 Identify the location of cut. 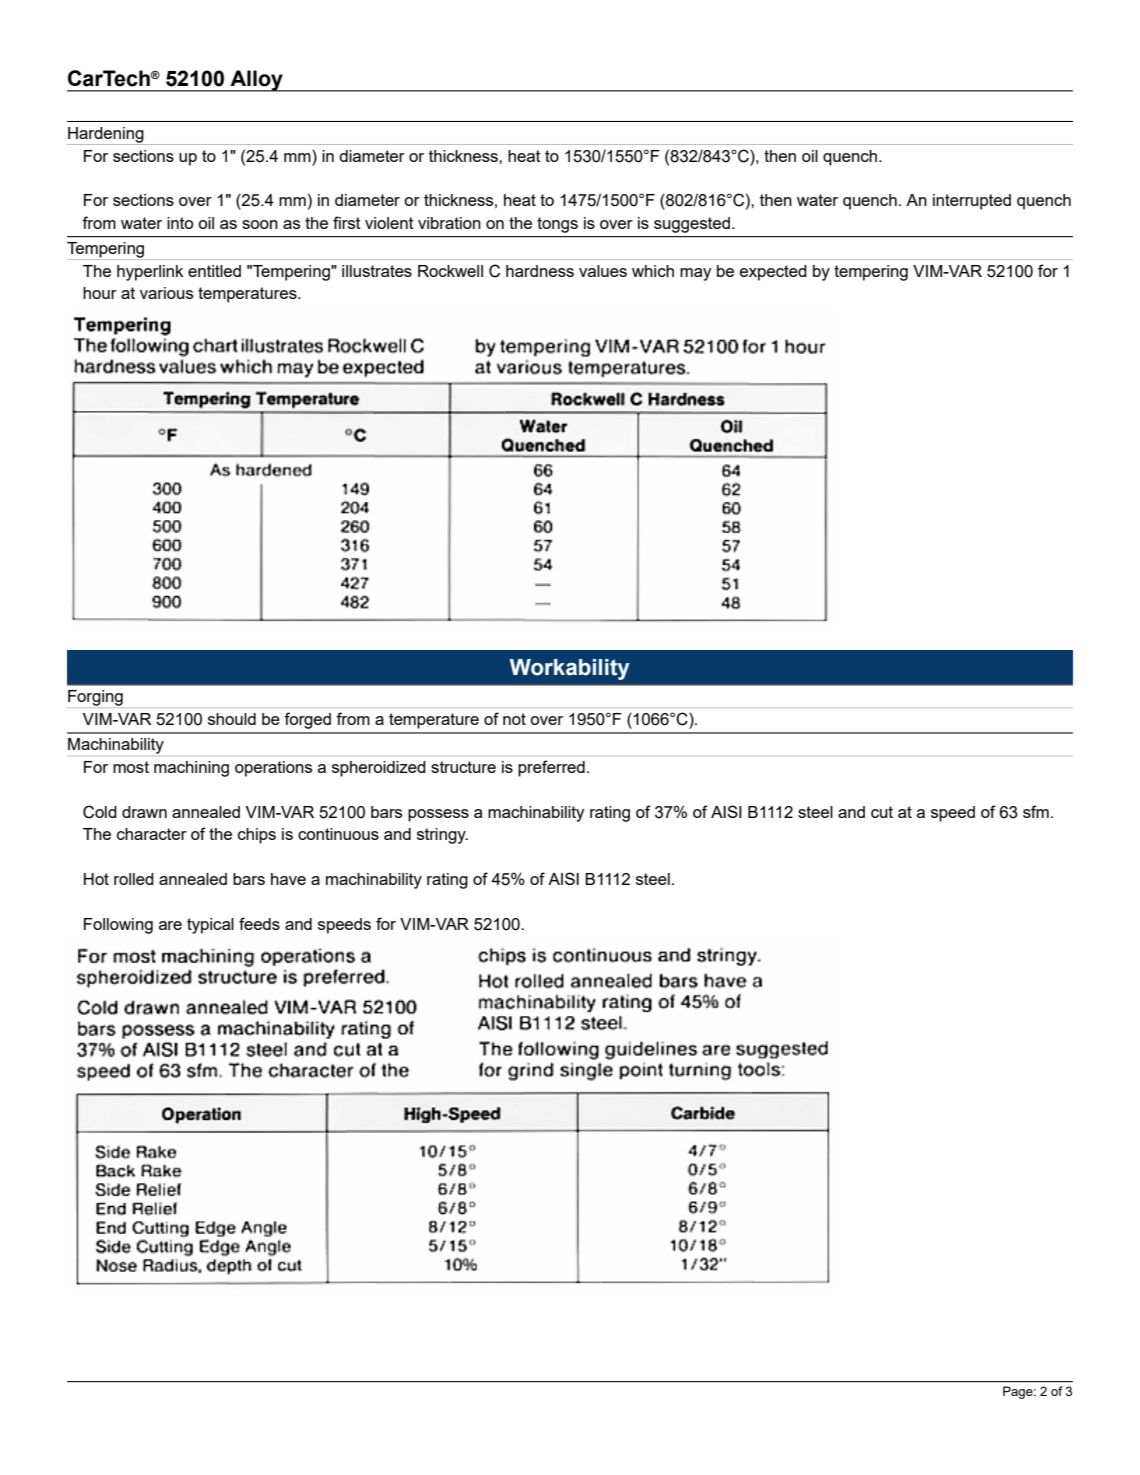
(882, 812).
